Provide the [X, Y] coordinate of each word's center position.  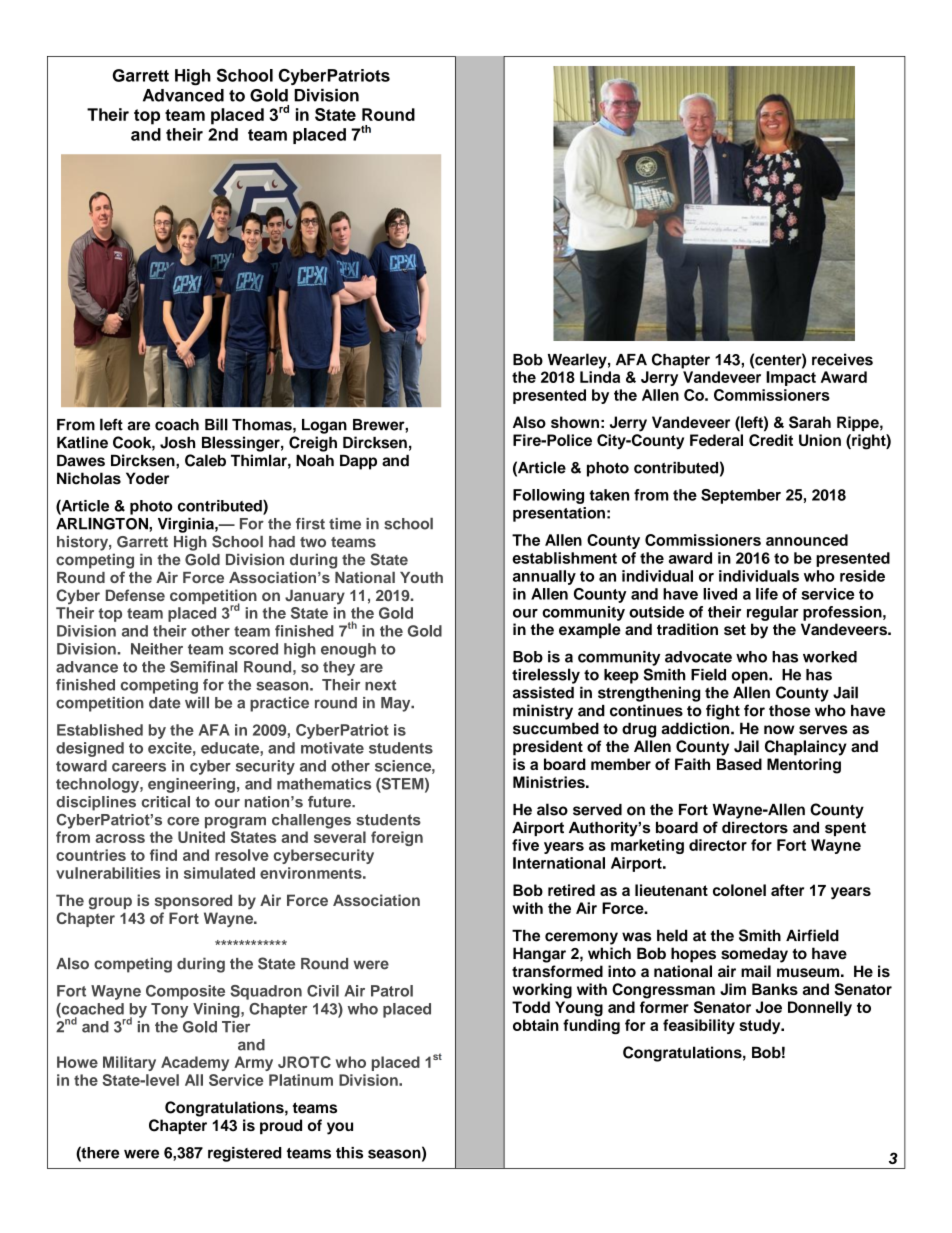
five [525, 845]
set [735, 630]
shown [575, 422]
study [761, 1026]
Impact [791, 378]
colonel [739, 890]
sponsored [193, 901]
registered [245, 1154]
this [349, 1153]
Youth [421, 577]
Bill [216, 424]
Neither [157, 649]
